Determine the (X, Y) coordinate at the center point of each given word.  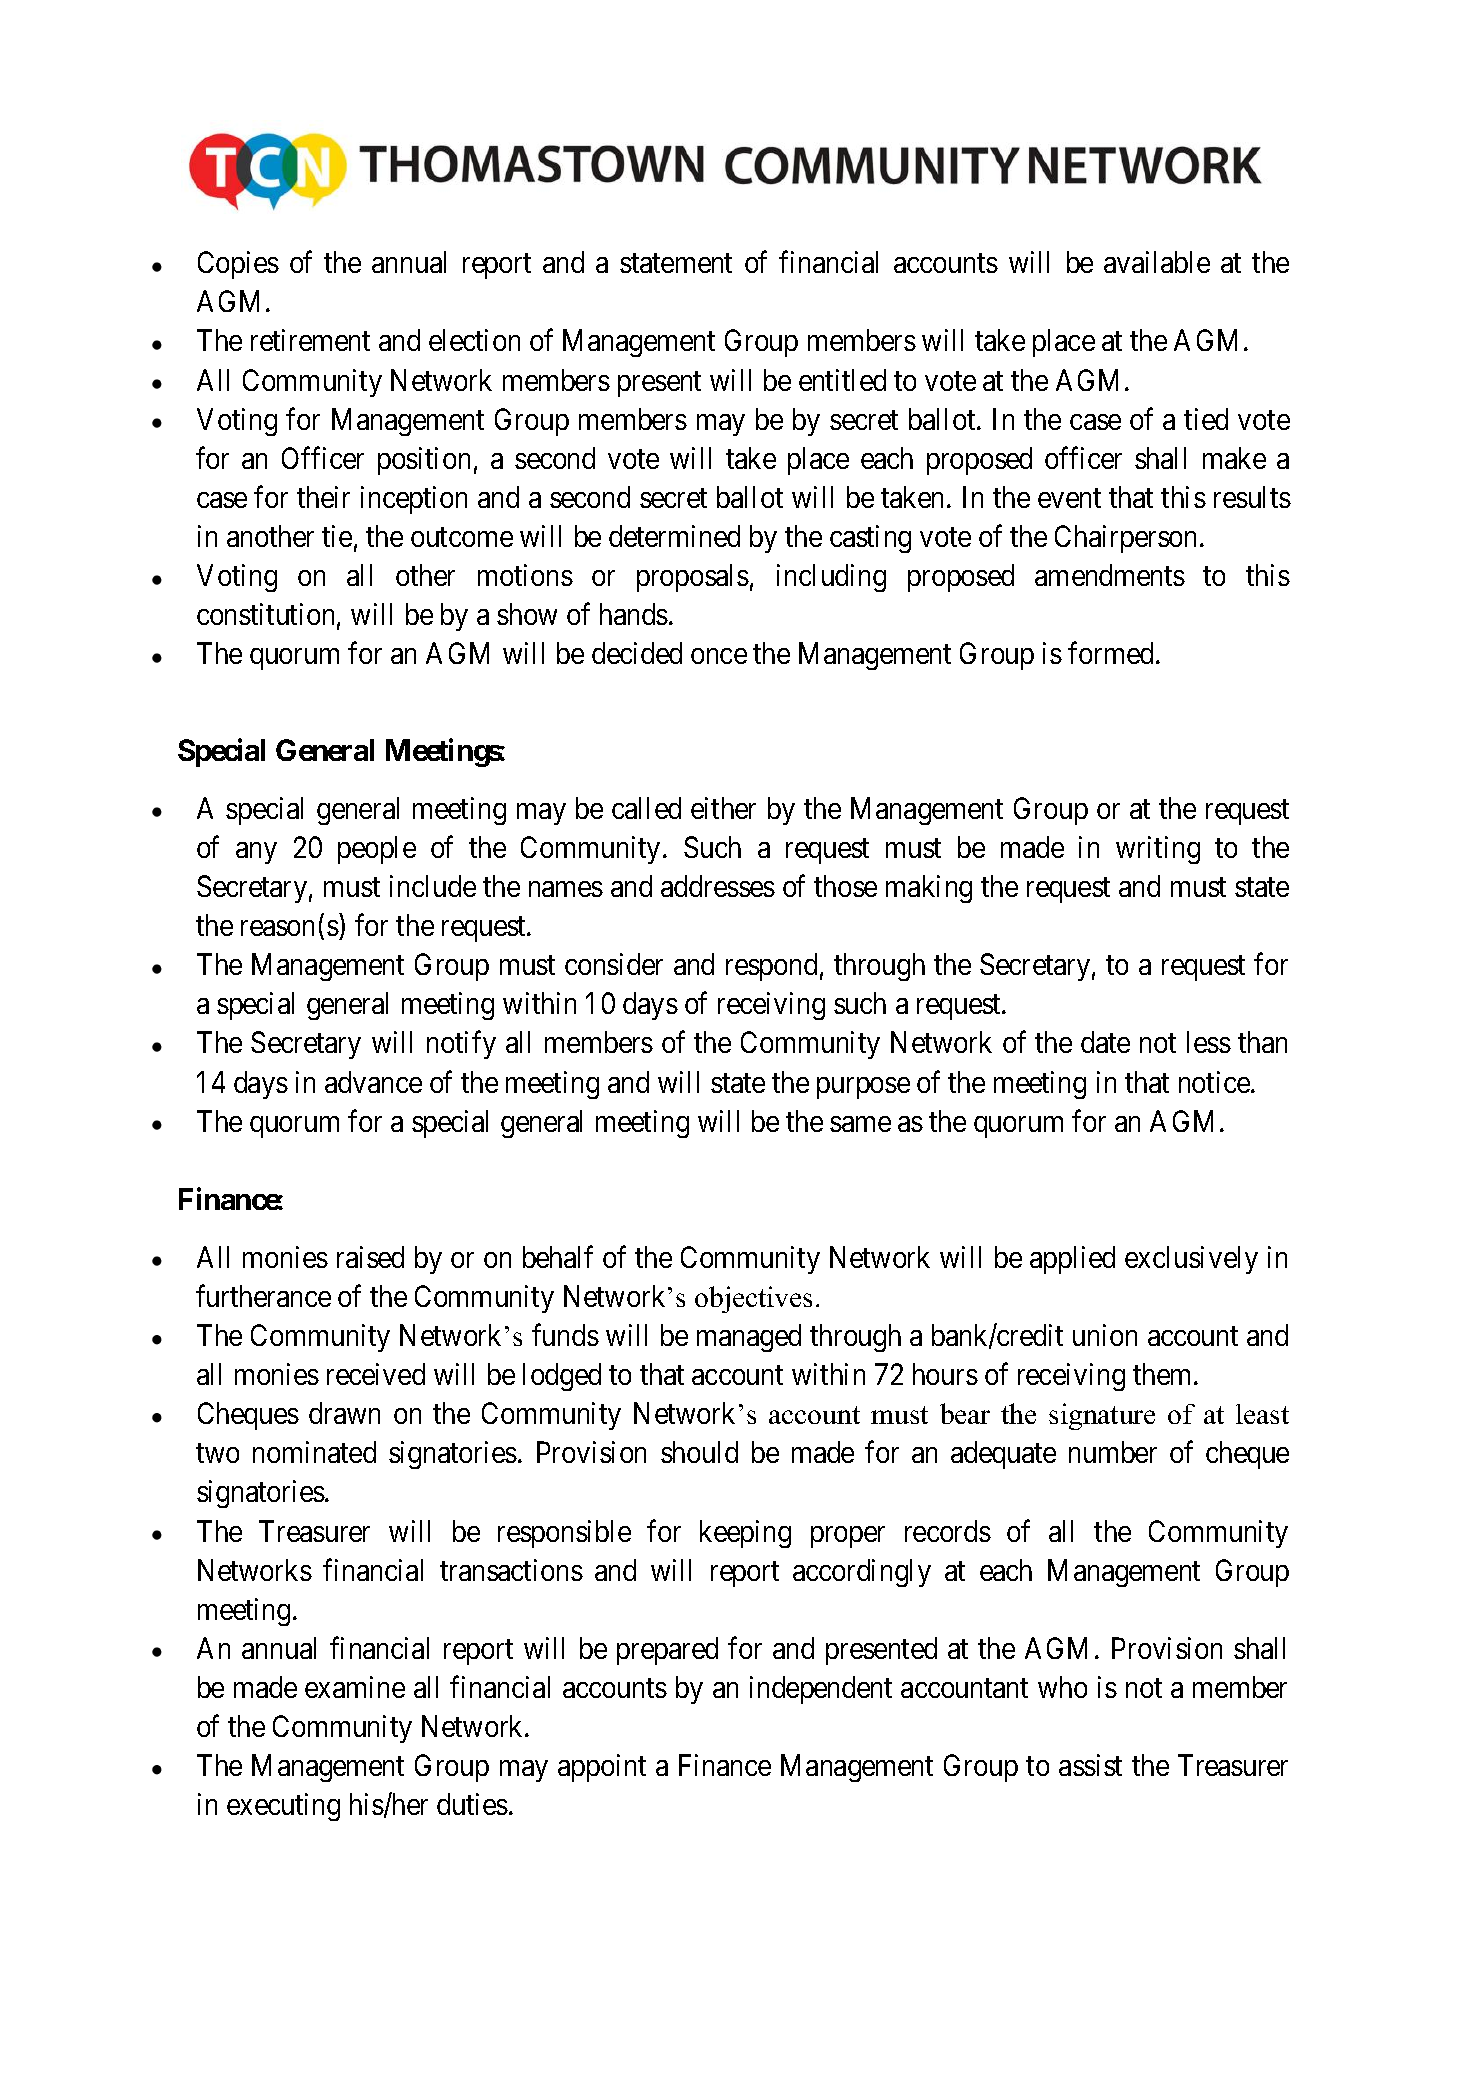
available (1157, 262)
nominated (314, 1452)
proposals (693, 578)
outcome (462, 537)
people (377, 850)
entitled (842, 380)
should (699, 1452)
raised (370, 1257)
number (1113, 1452)
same (860, 1124)
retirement (310, 340)
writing (1158, 850)
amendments (1110, 575)
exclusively (1191, 1260)
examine (355, 1687)
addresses (718, 886)
